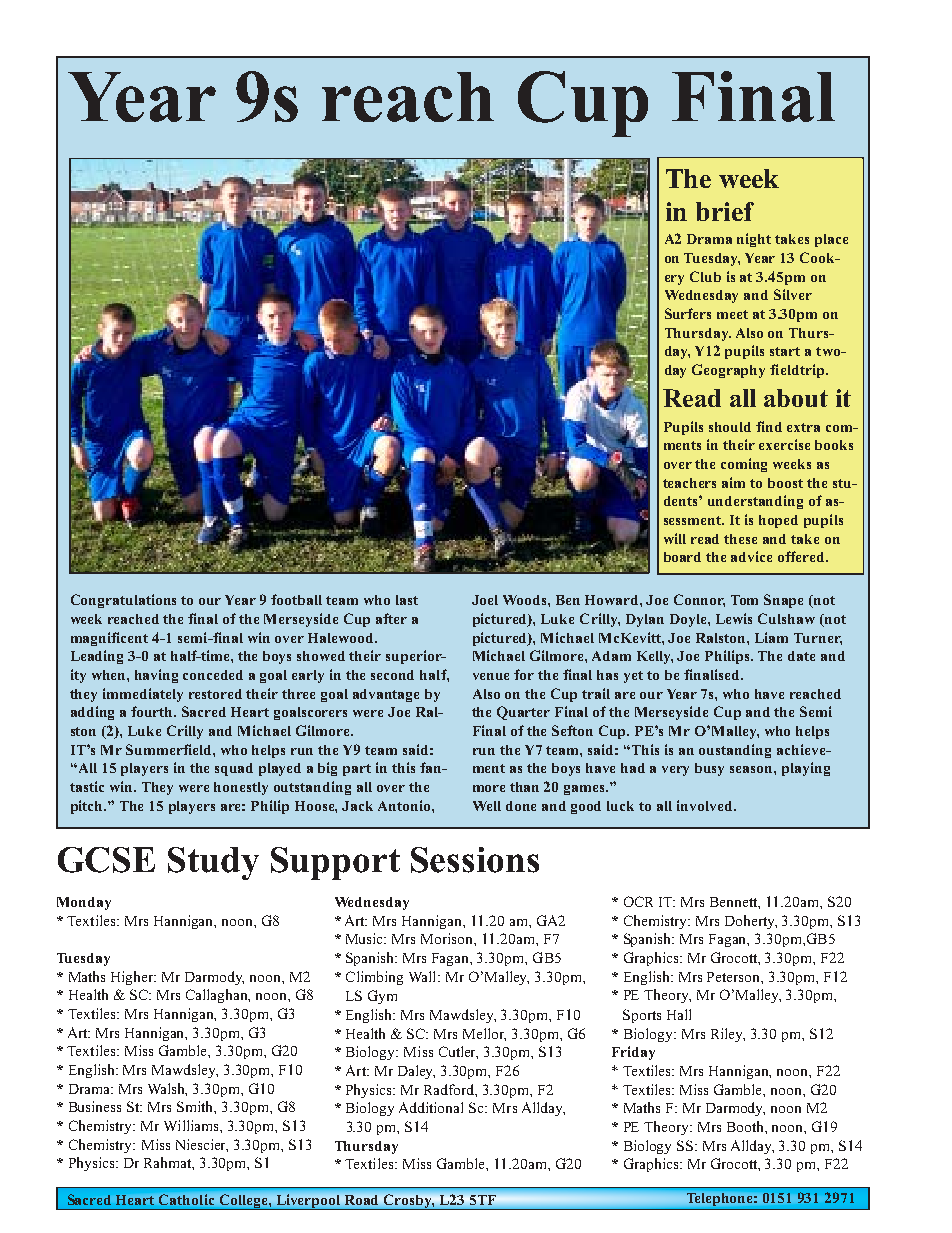 Image resolution: width=952 pixels, height=1233 pixels. Describe the element at coordinates (754, 240) in the screenshot. I see `night` at that location.
